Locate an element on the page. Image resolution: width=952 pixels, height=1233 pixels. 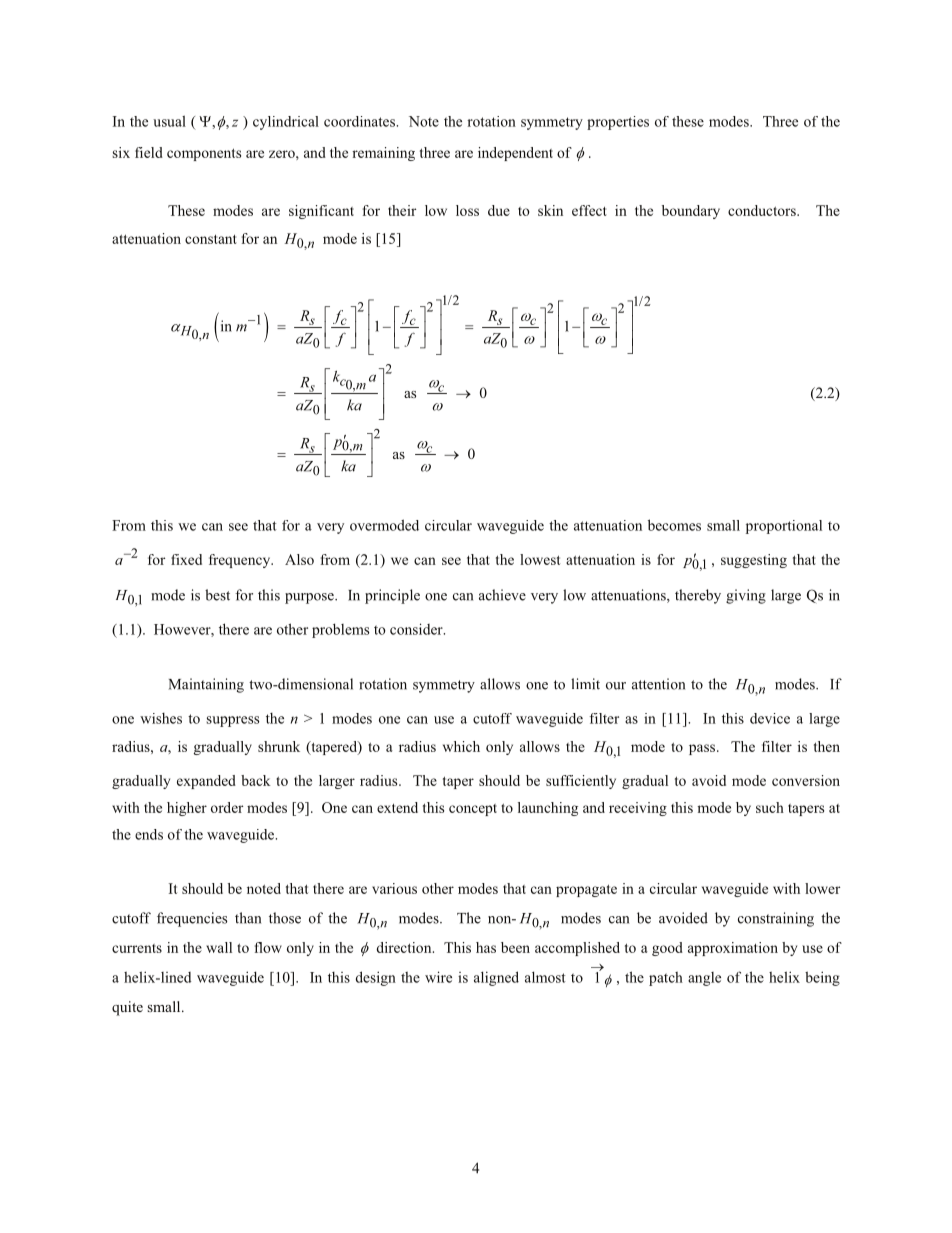
which is located at coordinates (461, 746).
